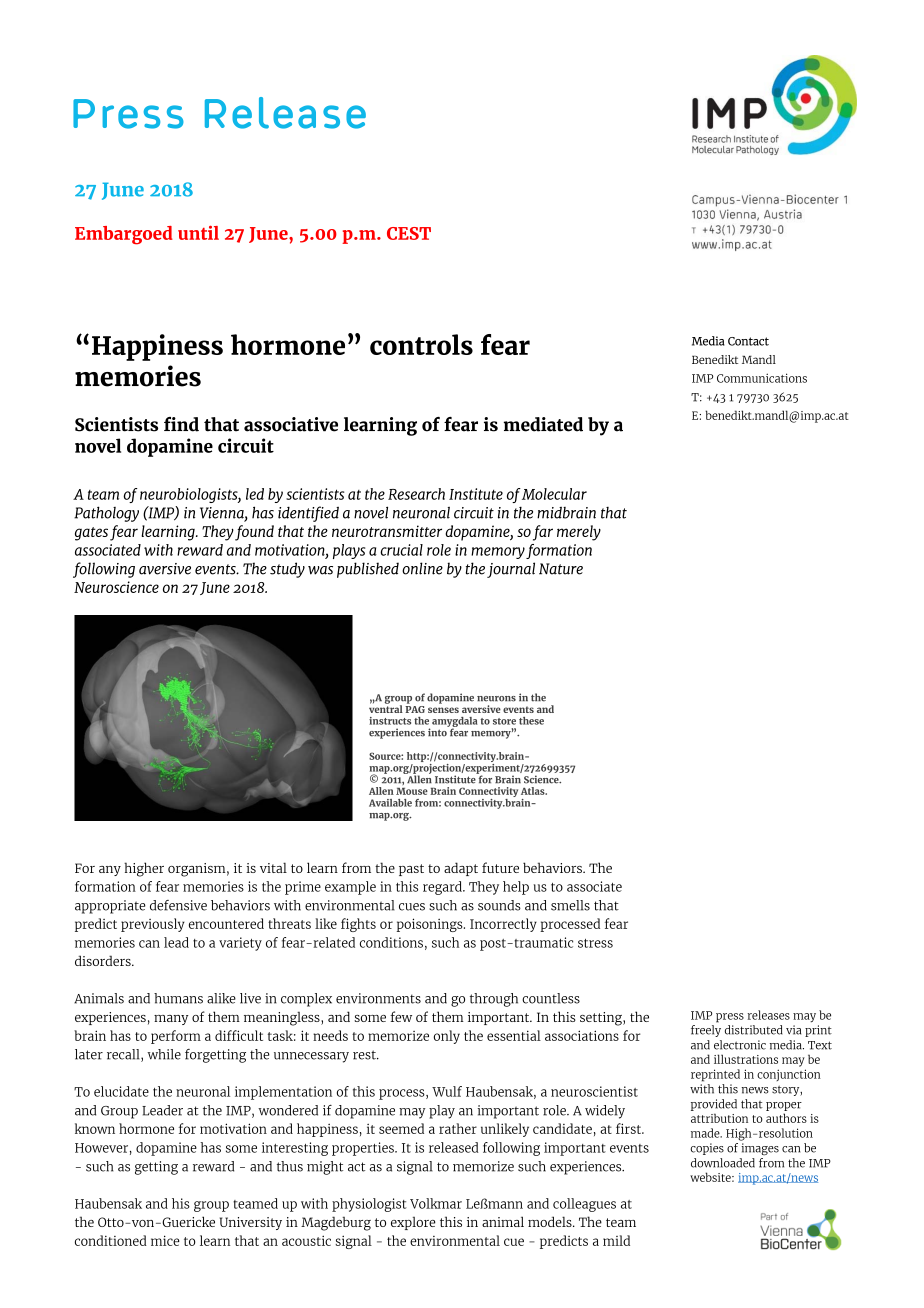 The image size is (924, 1308). What do you see at coordinates (494, 1000) in the screenshot?
I see `through` at bounding box center [494, 1000].
